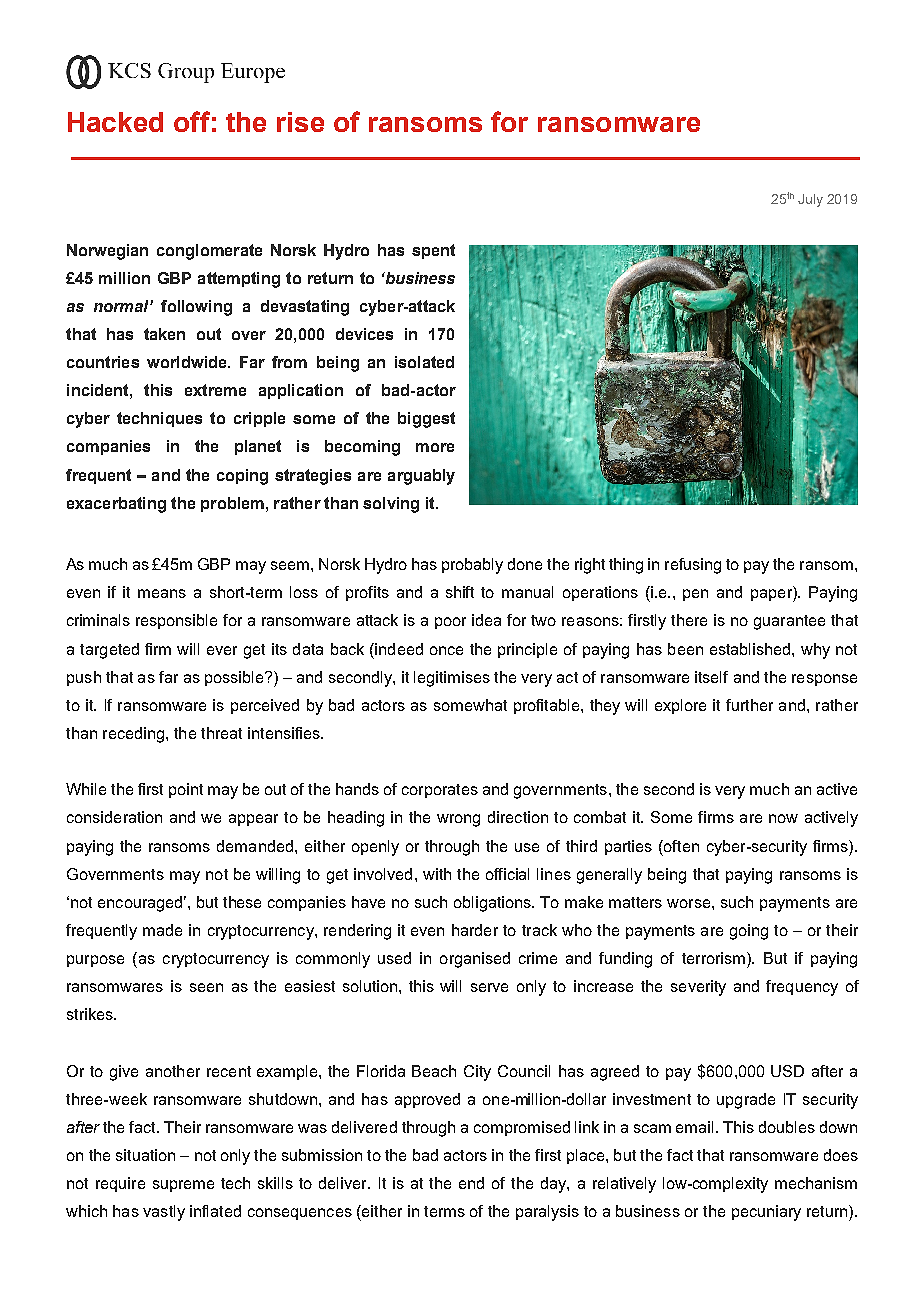 The width and height of the screenshot is (924, 1308). Describe the element at coordinates (433, 251) in the screenshot. I see `spent` at that location.
